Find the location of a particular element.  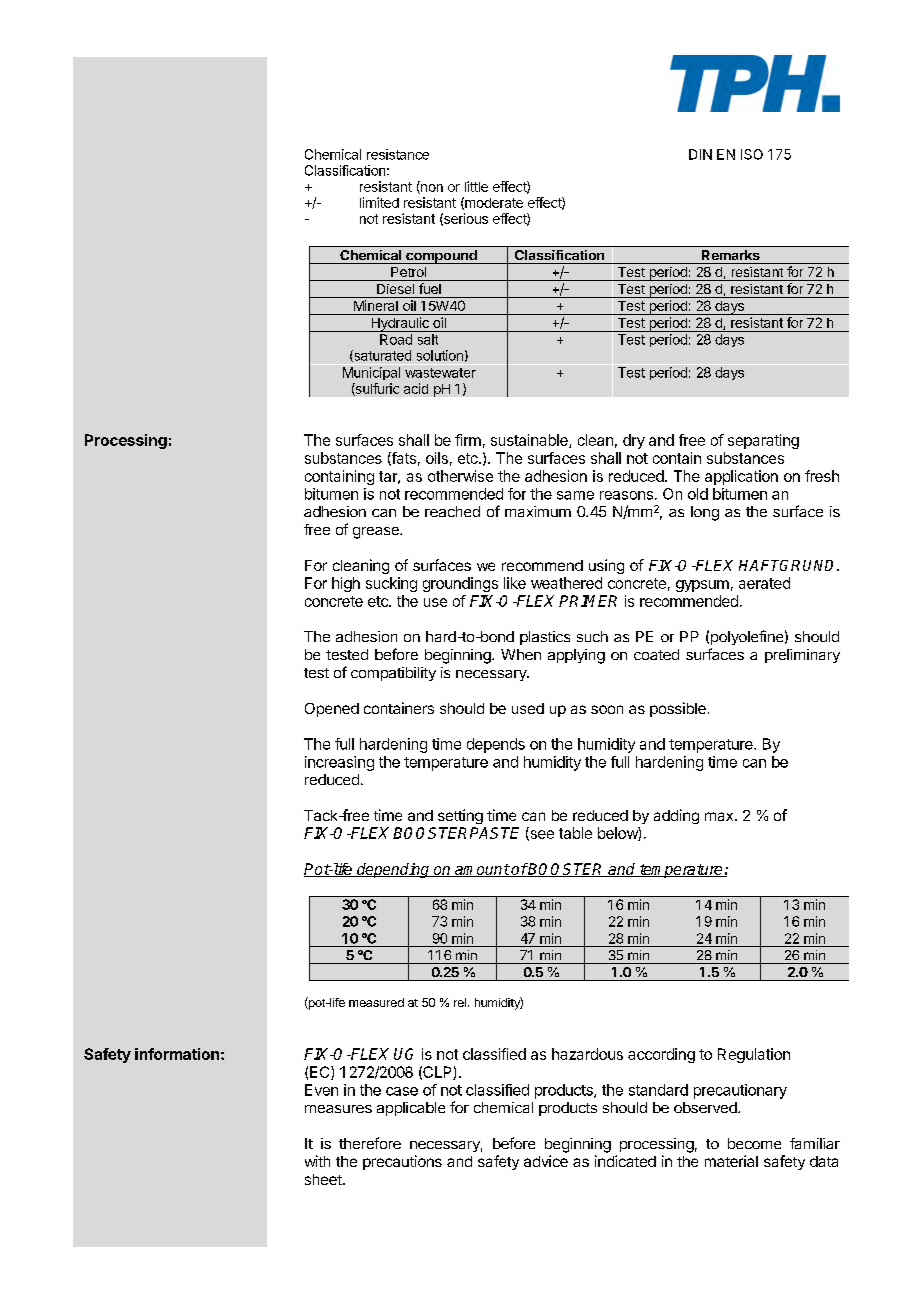

depends is located at coordinates (496, 745).
